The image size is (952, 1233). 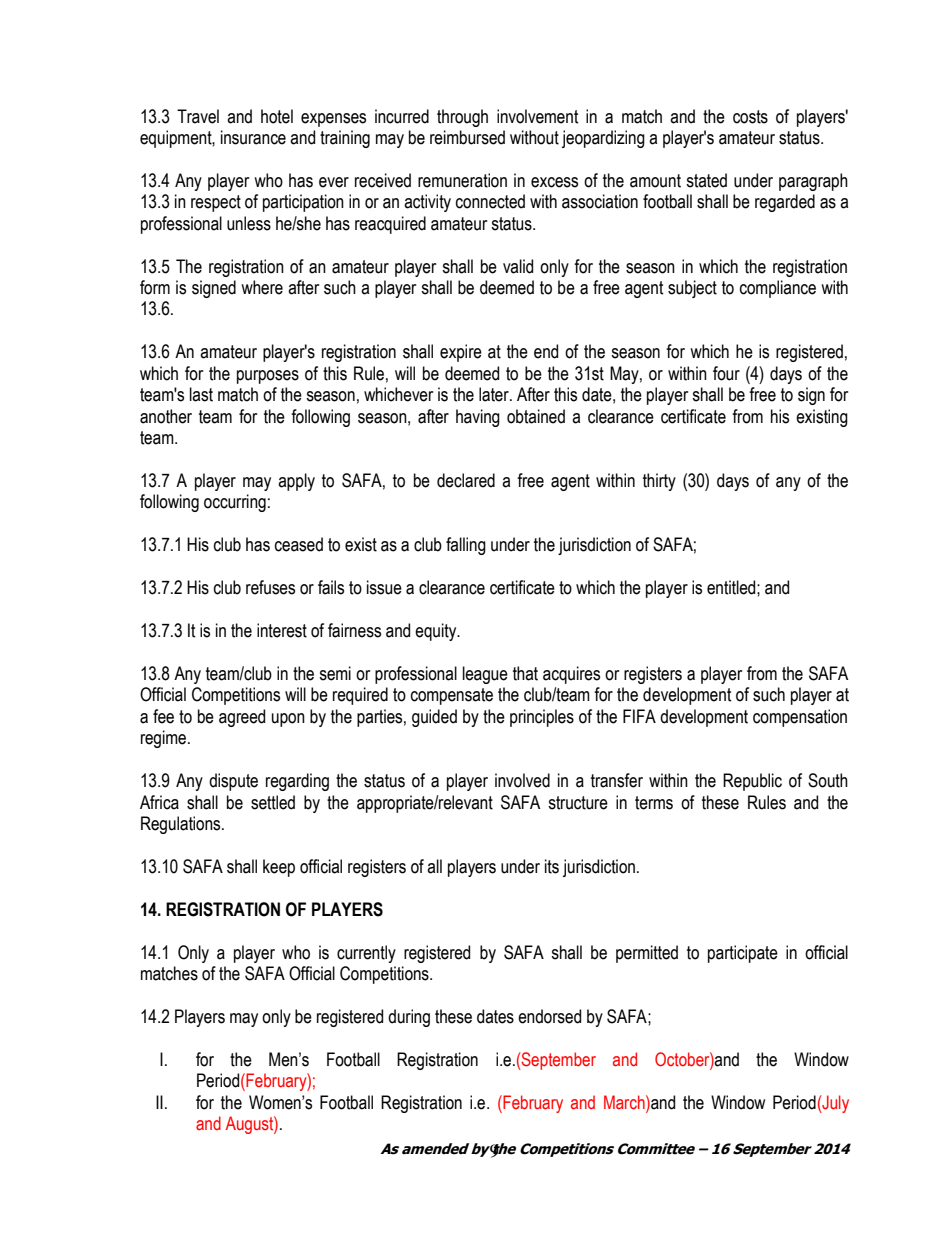 I want to click on involved, so click(x=522, y=780).
